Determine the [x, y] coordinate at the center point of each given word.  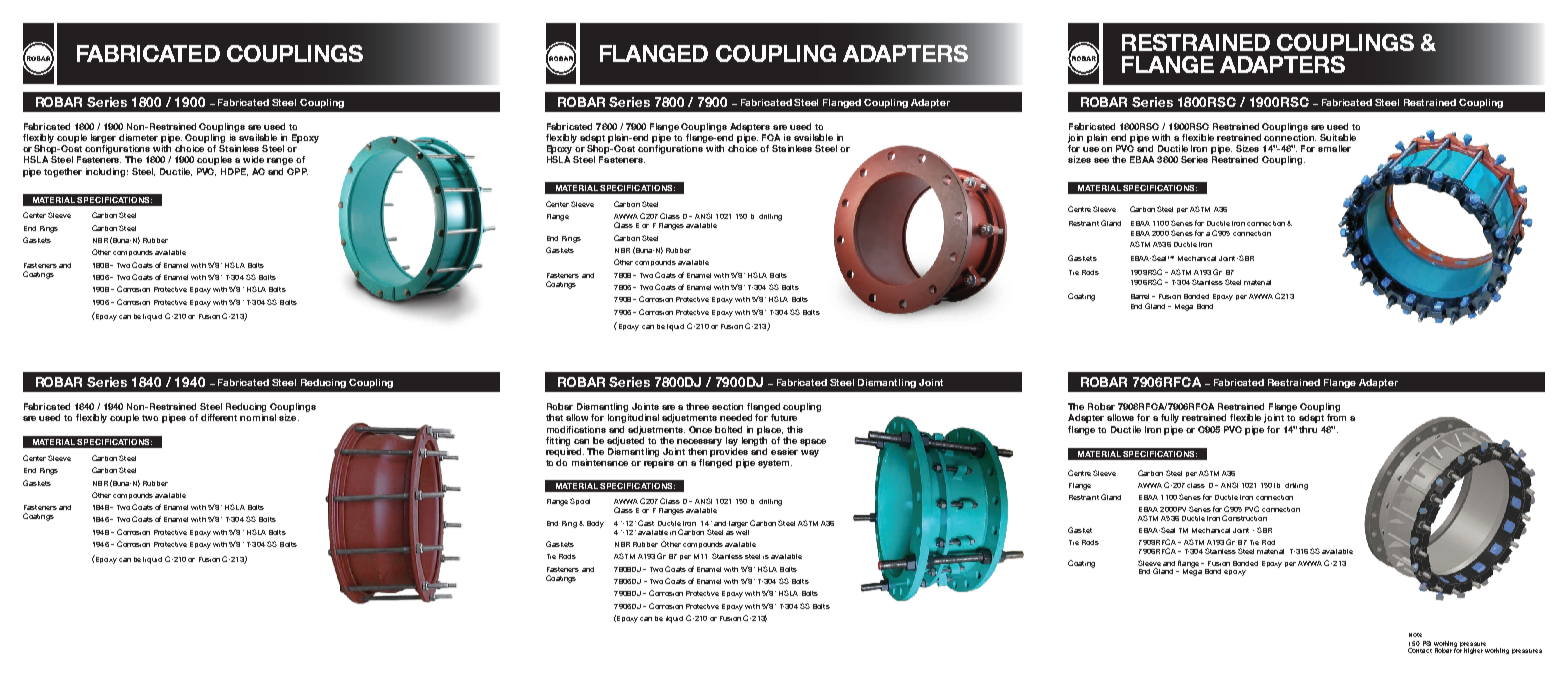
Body [595, 524]
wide [253, 159]
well [742, 531]
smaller [1334, 148]
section [727, 406]
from [1336, 417]
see [1101, 160]
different [219, 417]
